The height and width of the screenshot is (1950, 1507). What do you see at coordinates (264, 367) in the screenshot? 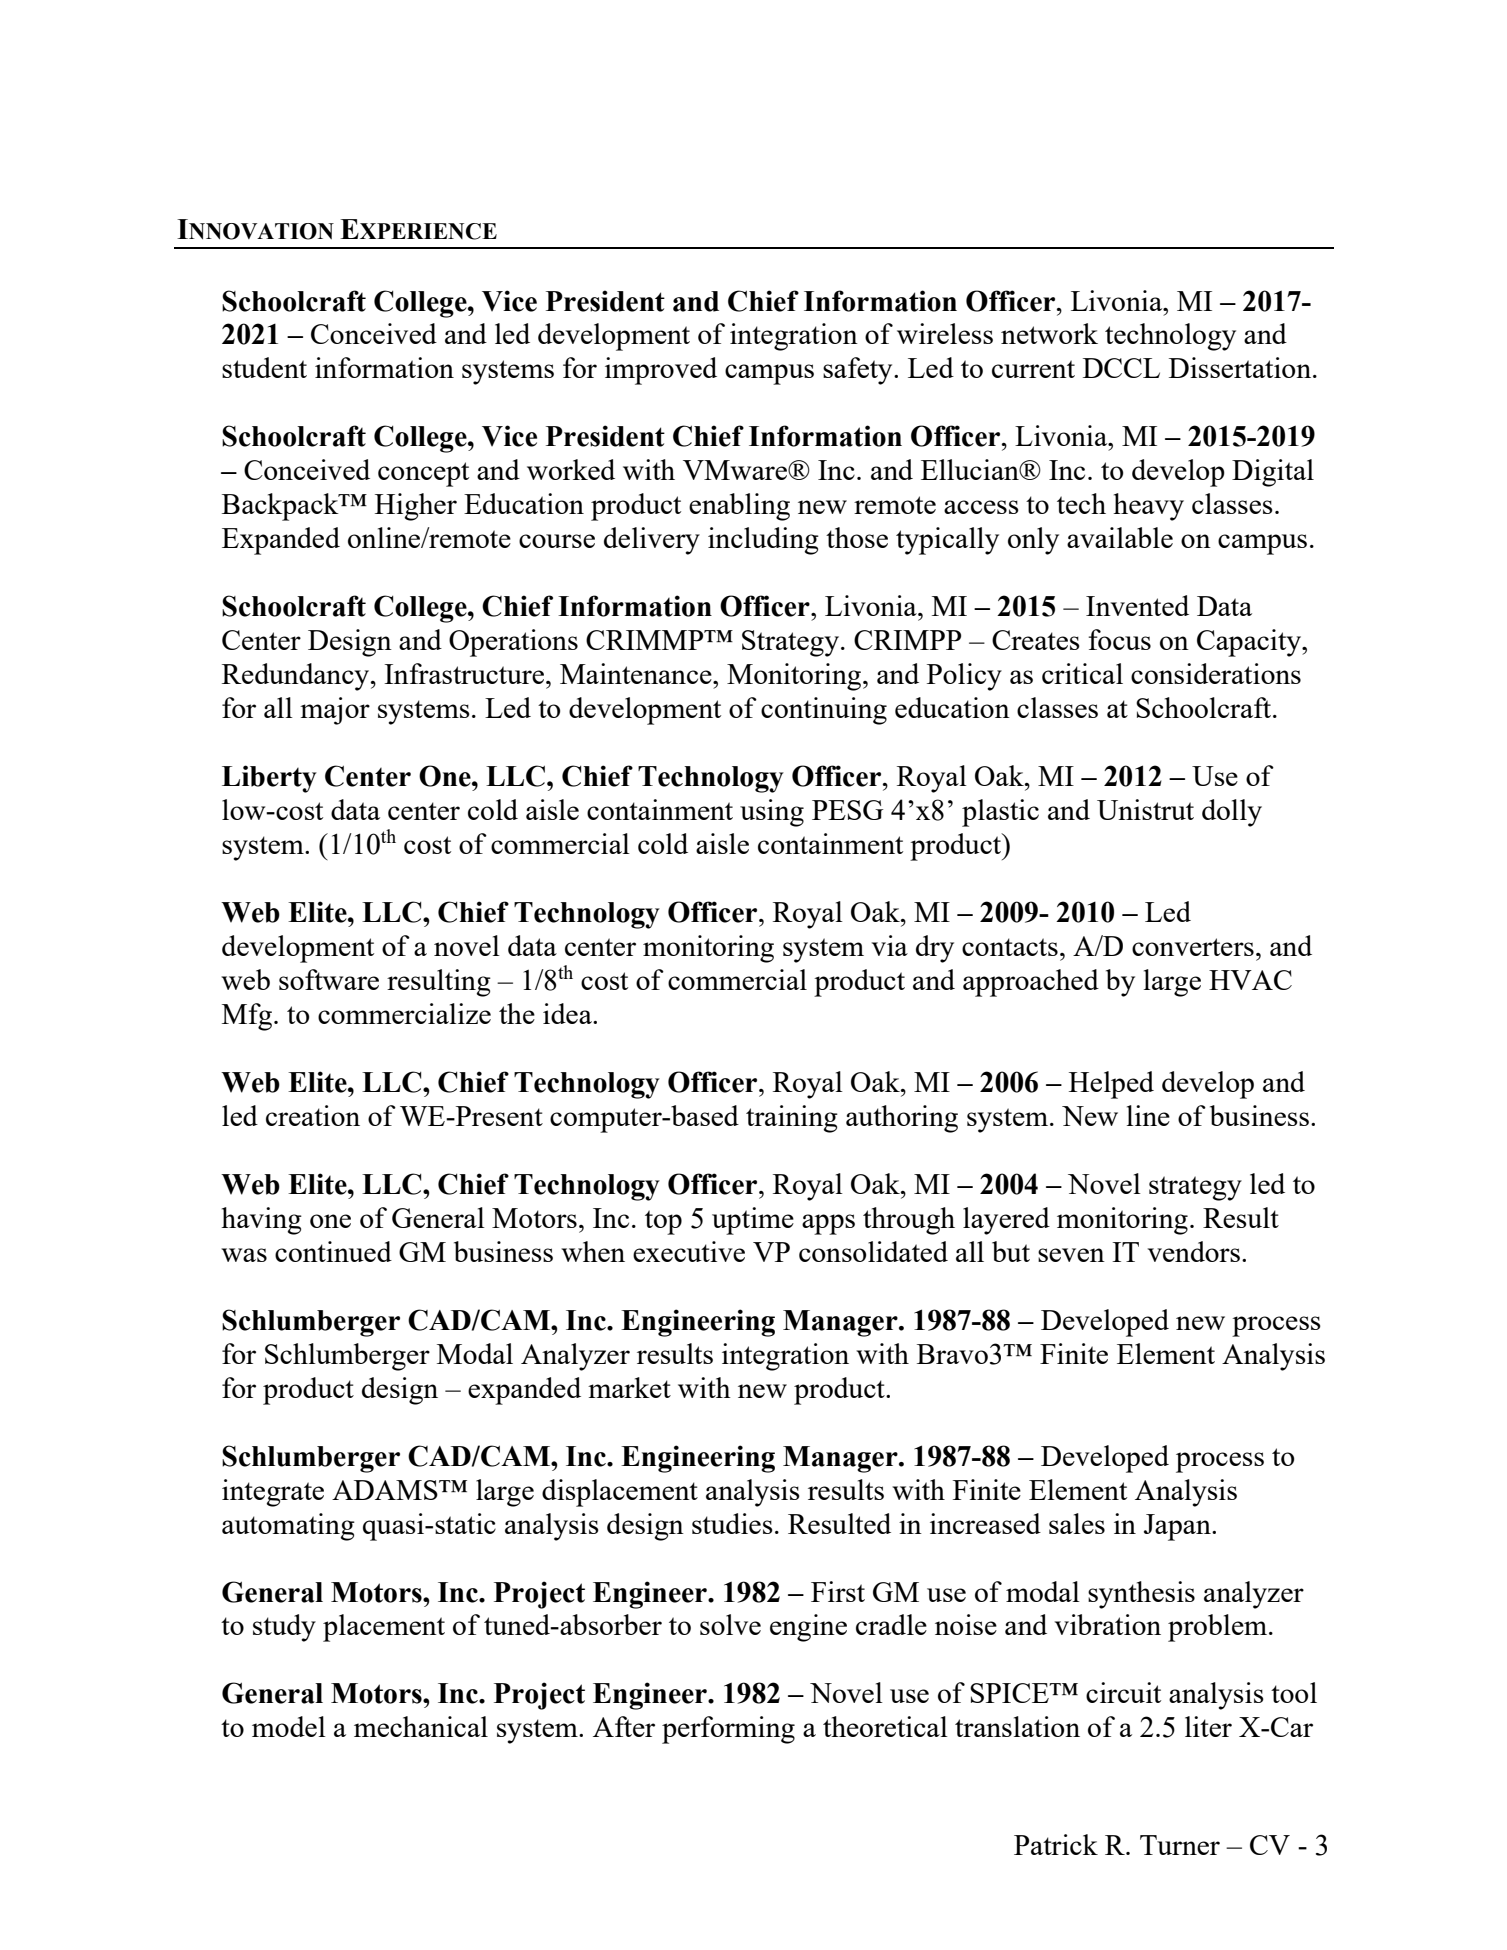
I see `student` at bounding box center [264, 367].
